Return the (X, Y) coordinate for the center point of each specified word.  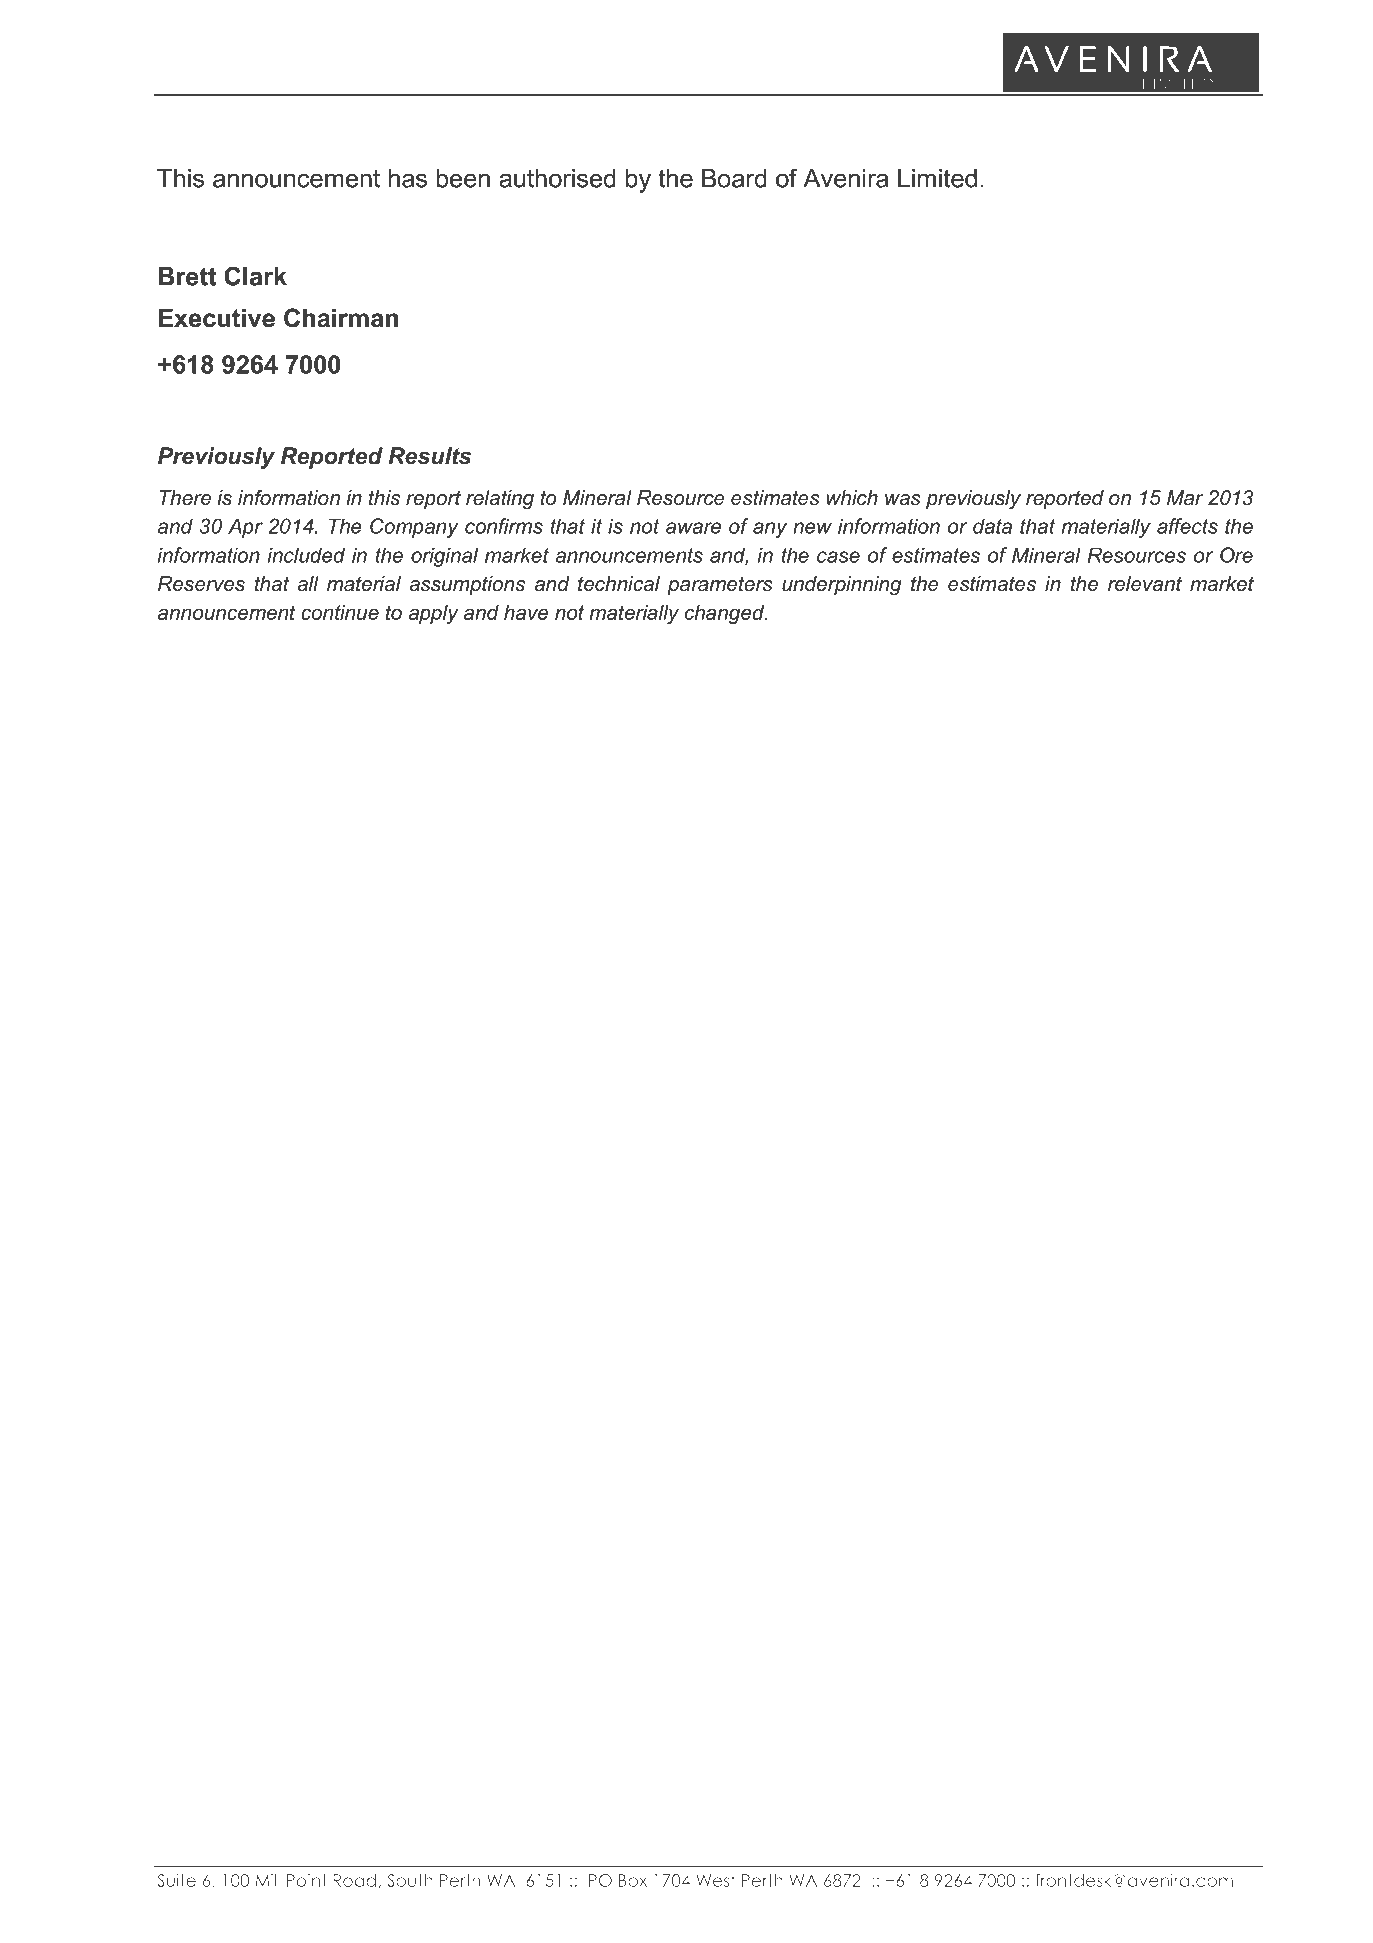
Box (633, 1880)
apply (434, 614)
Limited (937, 178)
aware (693, 528)
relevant (1145, 584)
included (306, 555)
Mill (267, 1880)
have (526, 612)
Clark (255, 276)
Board (734, 178)
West (715, 1880)
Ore (1236, 555)
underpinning (842, 586)
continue (340, 612)
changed (726, 614)
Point (307, 1880)
